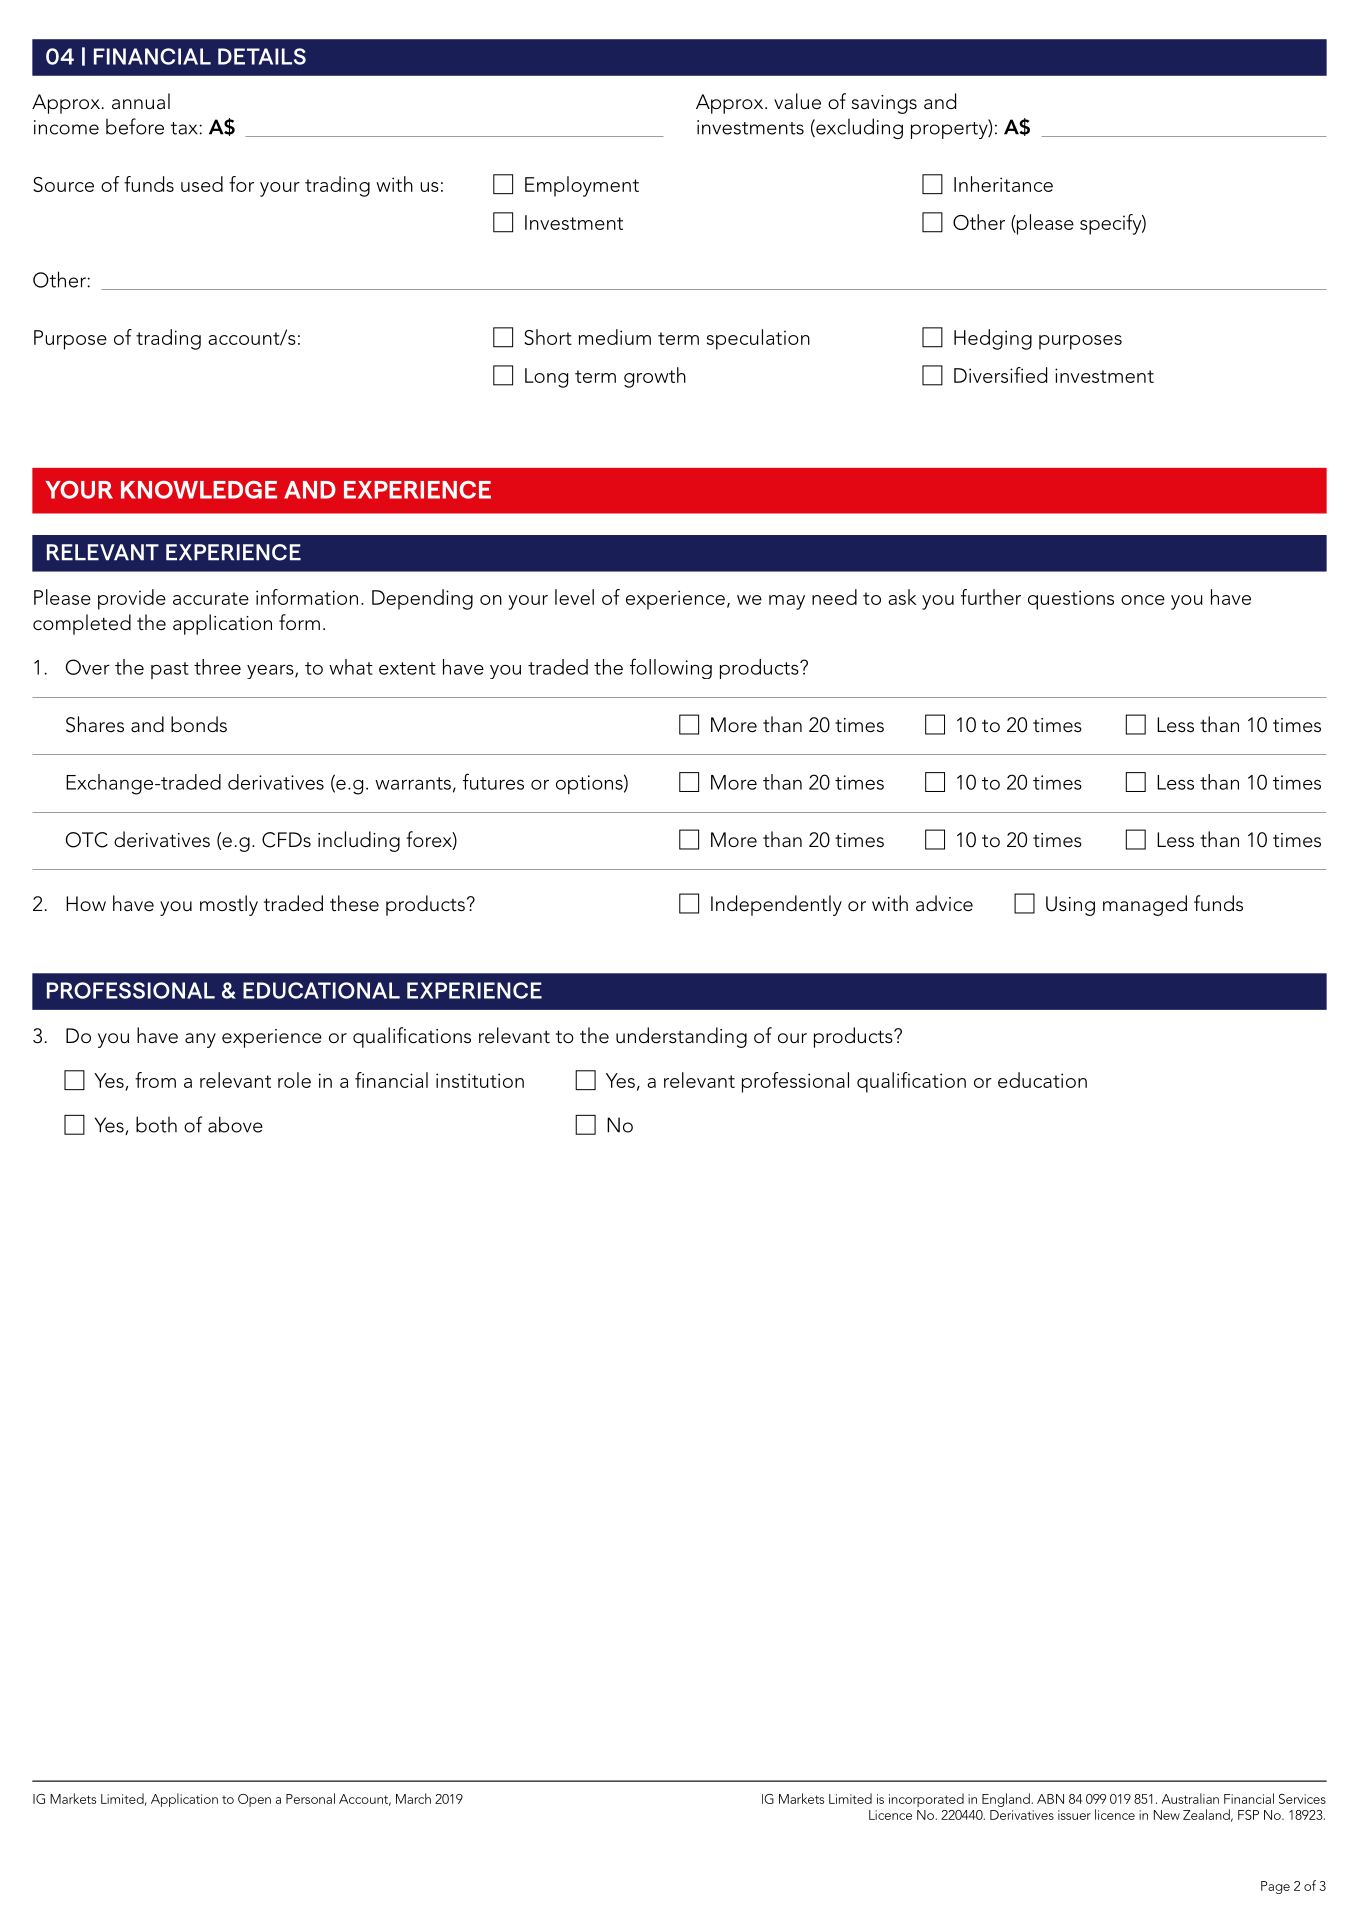 Image resolution: width=1359 pixels, height=1923 pixels. Describe the element at coordinates (1003, 184) in the screenshot. I see `Inheritance` at that location.
